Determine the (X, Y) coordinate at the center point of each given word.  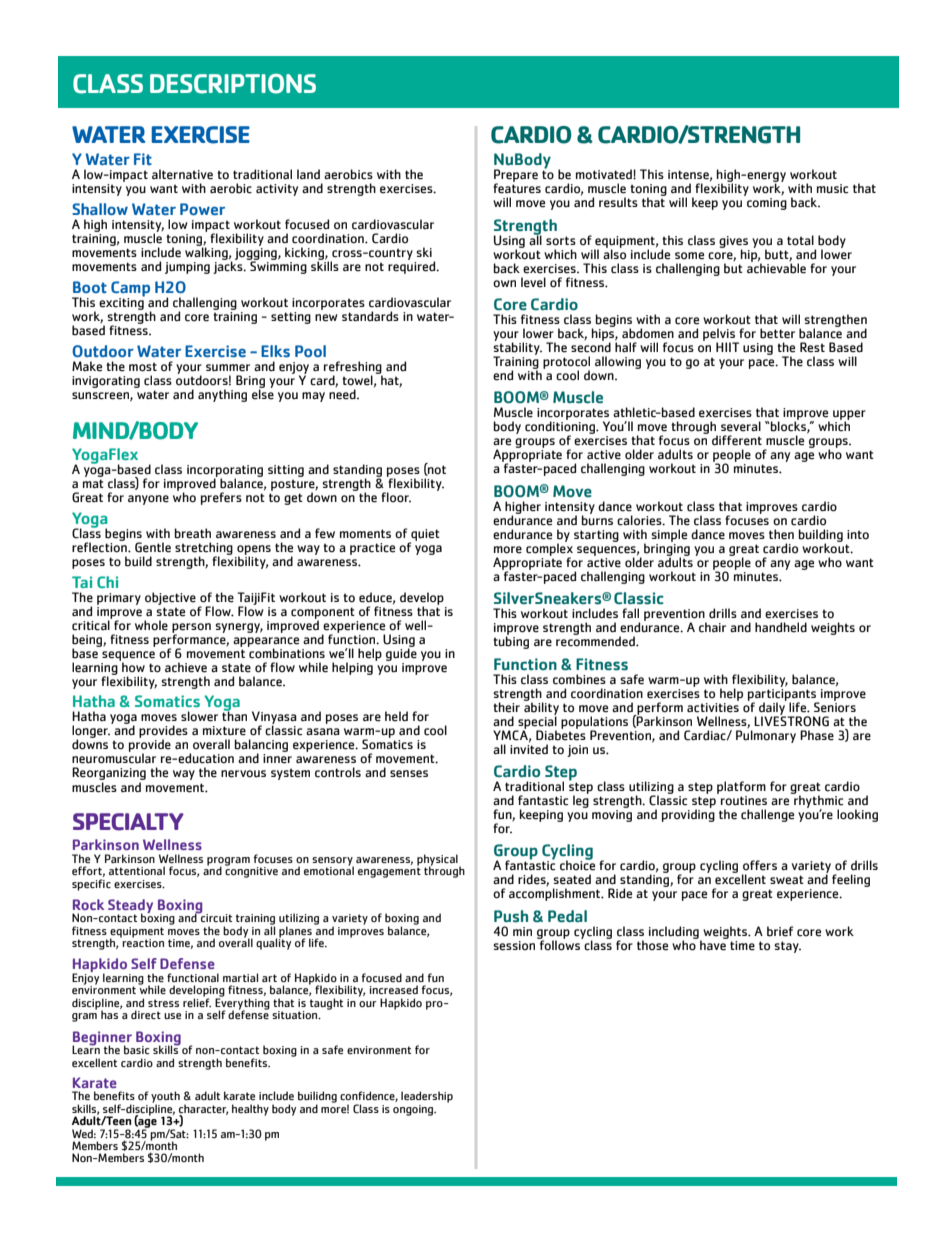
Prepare (516, 177)
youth (165, 1098)
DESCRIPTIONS (233, 84)
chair (712, 627)
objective (170, 598)
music (832, 189)
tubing (511, 641)
